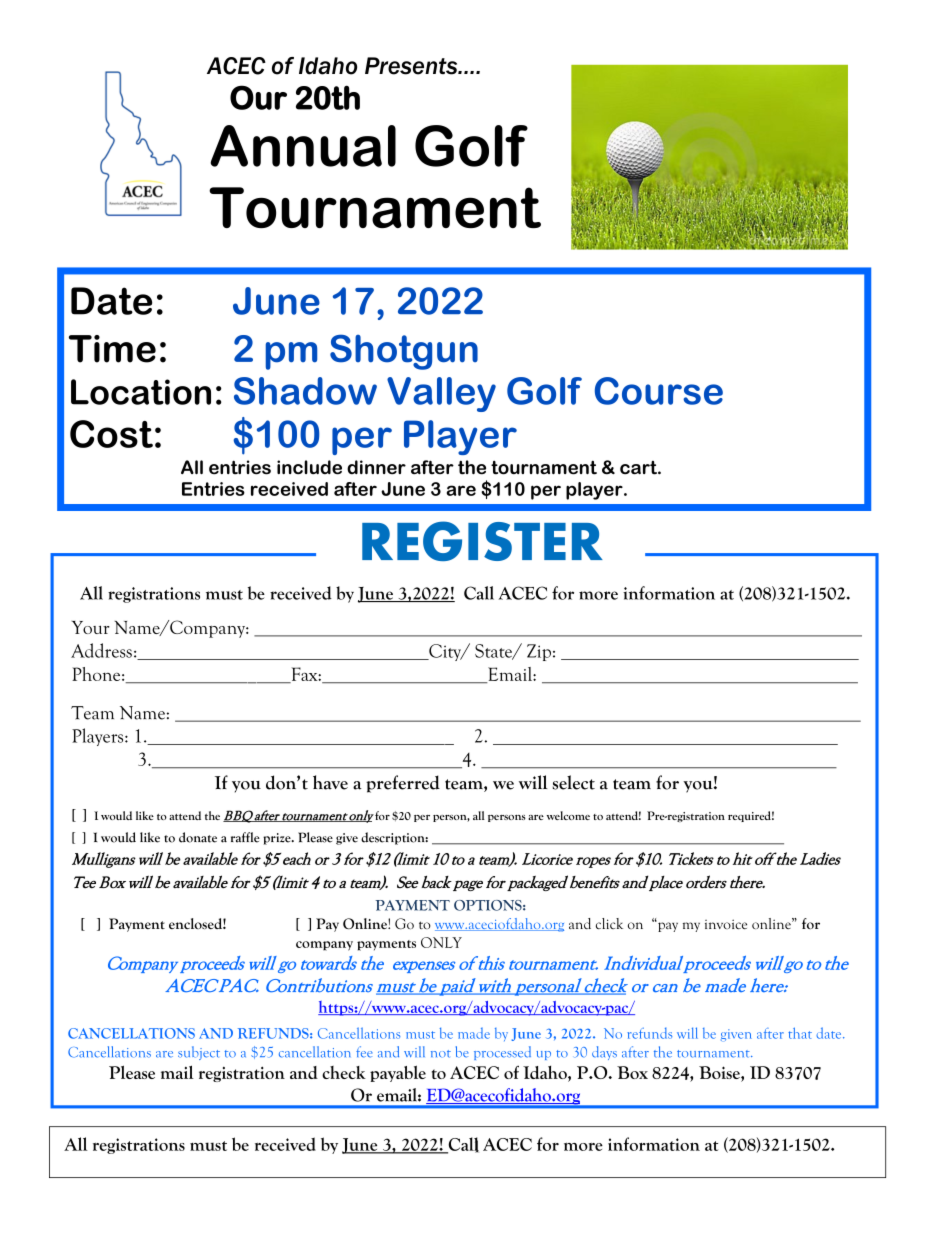  I want to click on Course, so click(659, 391).
